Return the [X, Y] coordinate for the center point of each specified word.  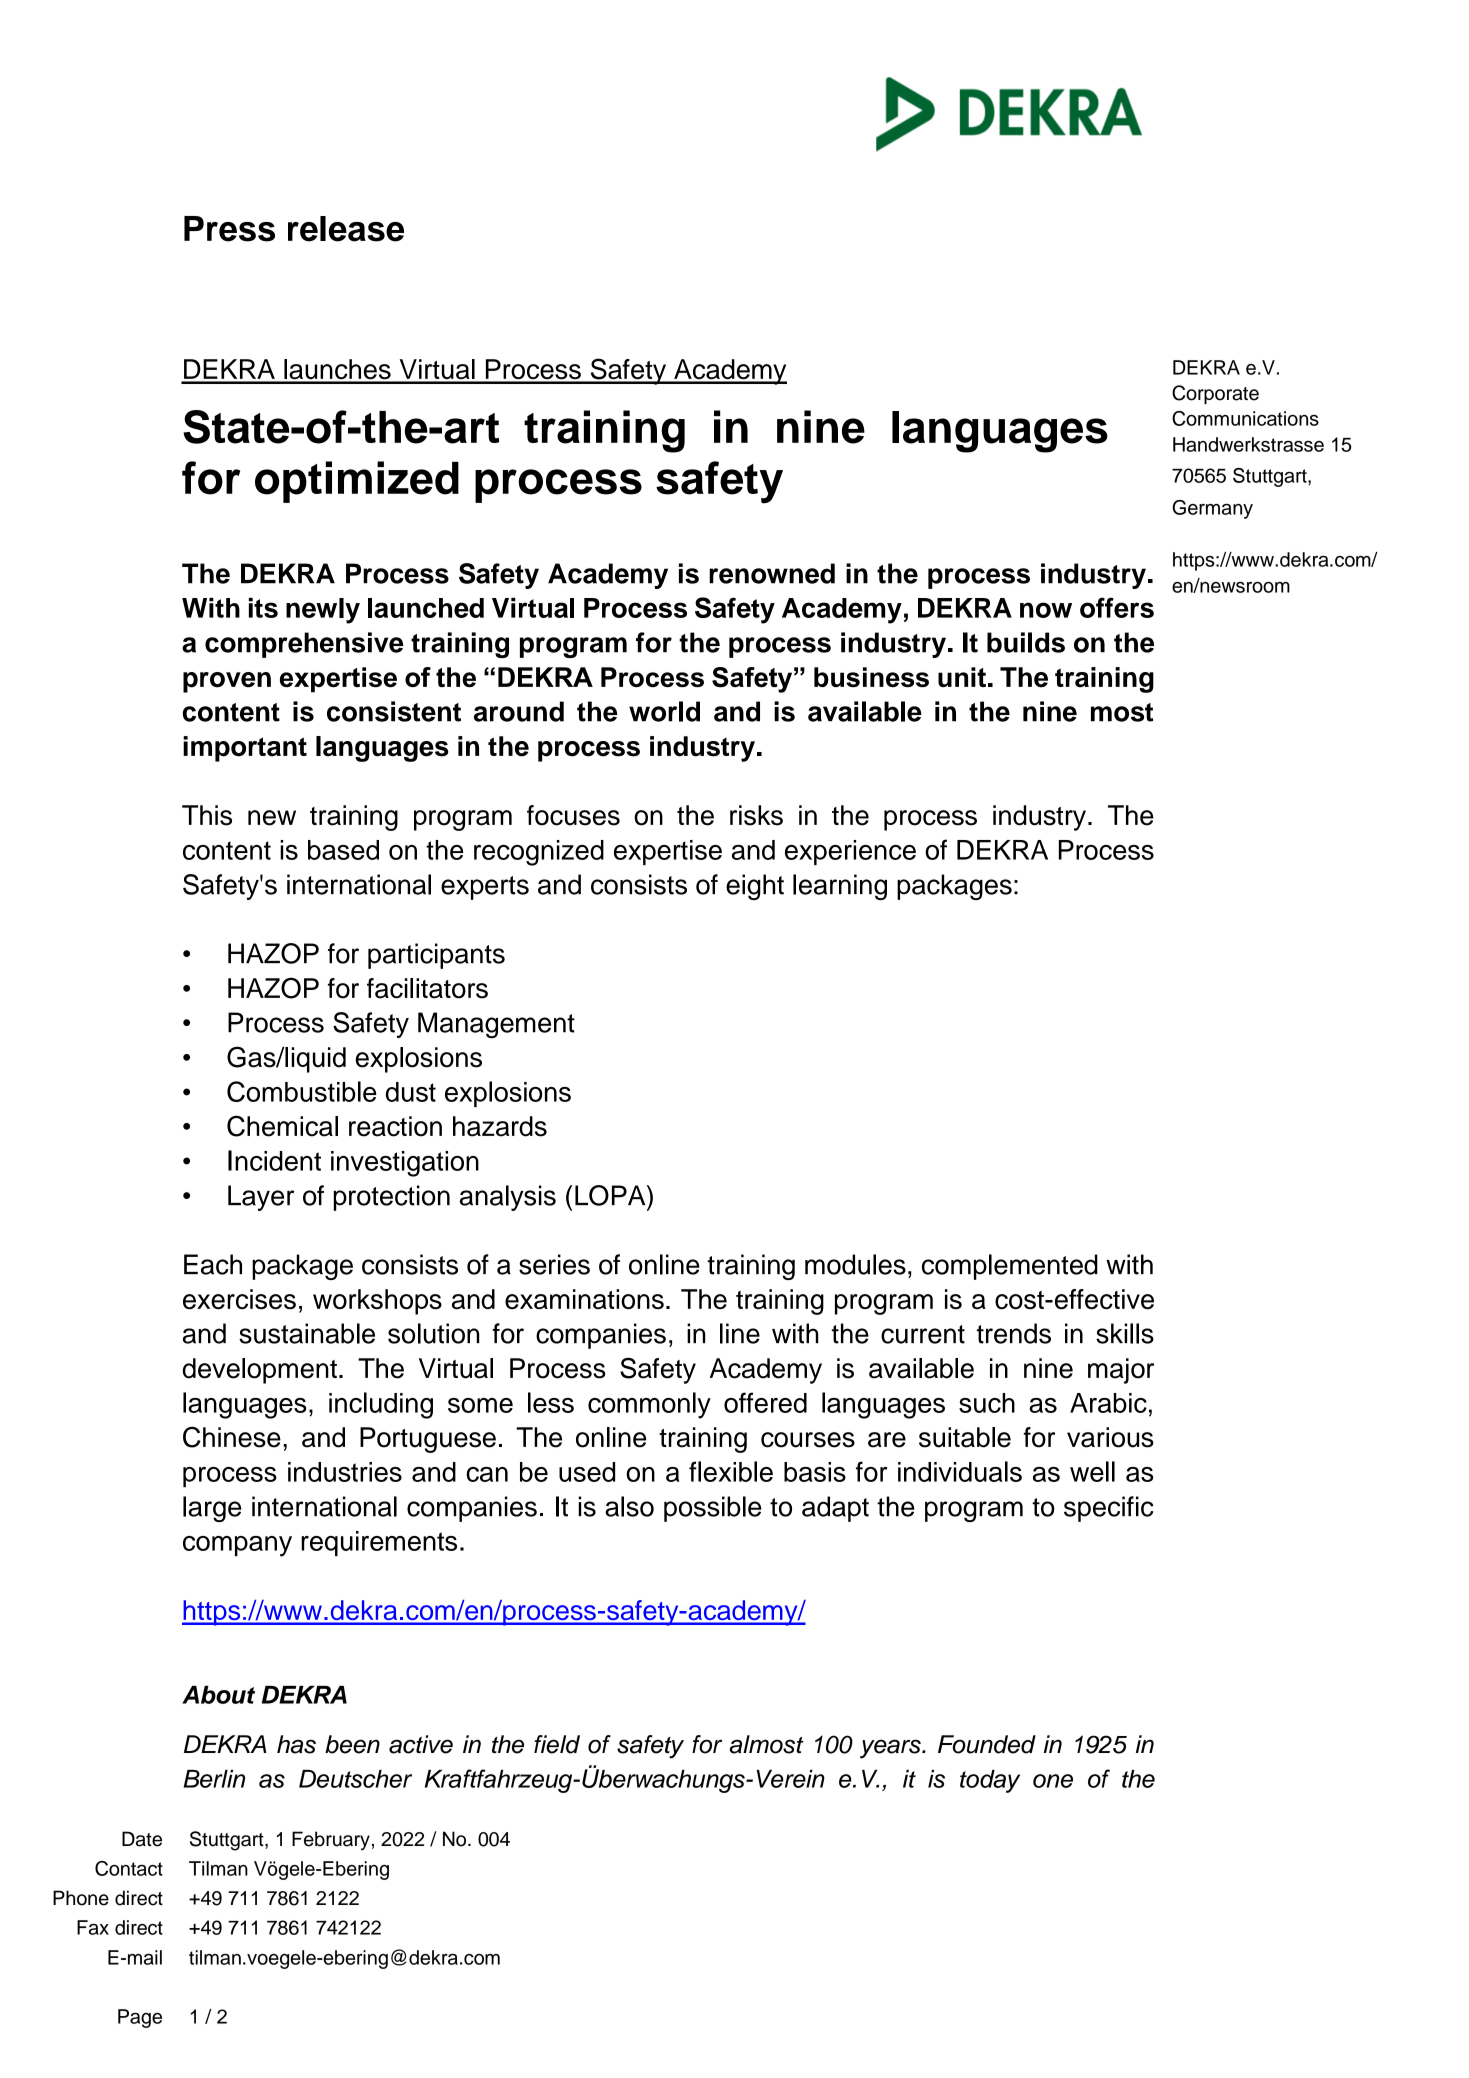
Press [229, 229]
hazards [500, 1126]
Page [140, 2018]
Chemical [282, 1126]
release [346, 229]
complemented [1010, 1267]
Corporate [1215, 394]
